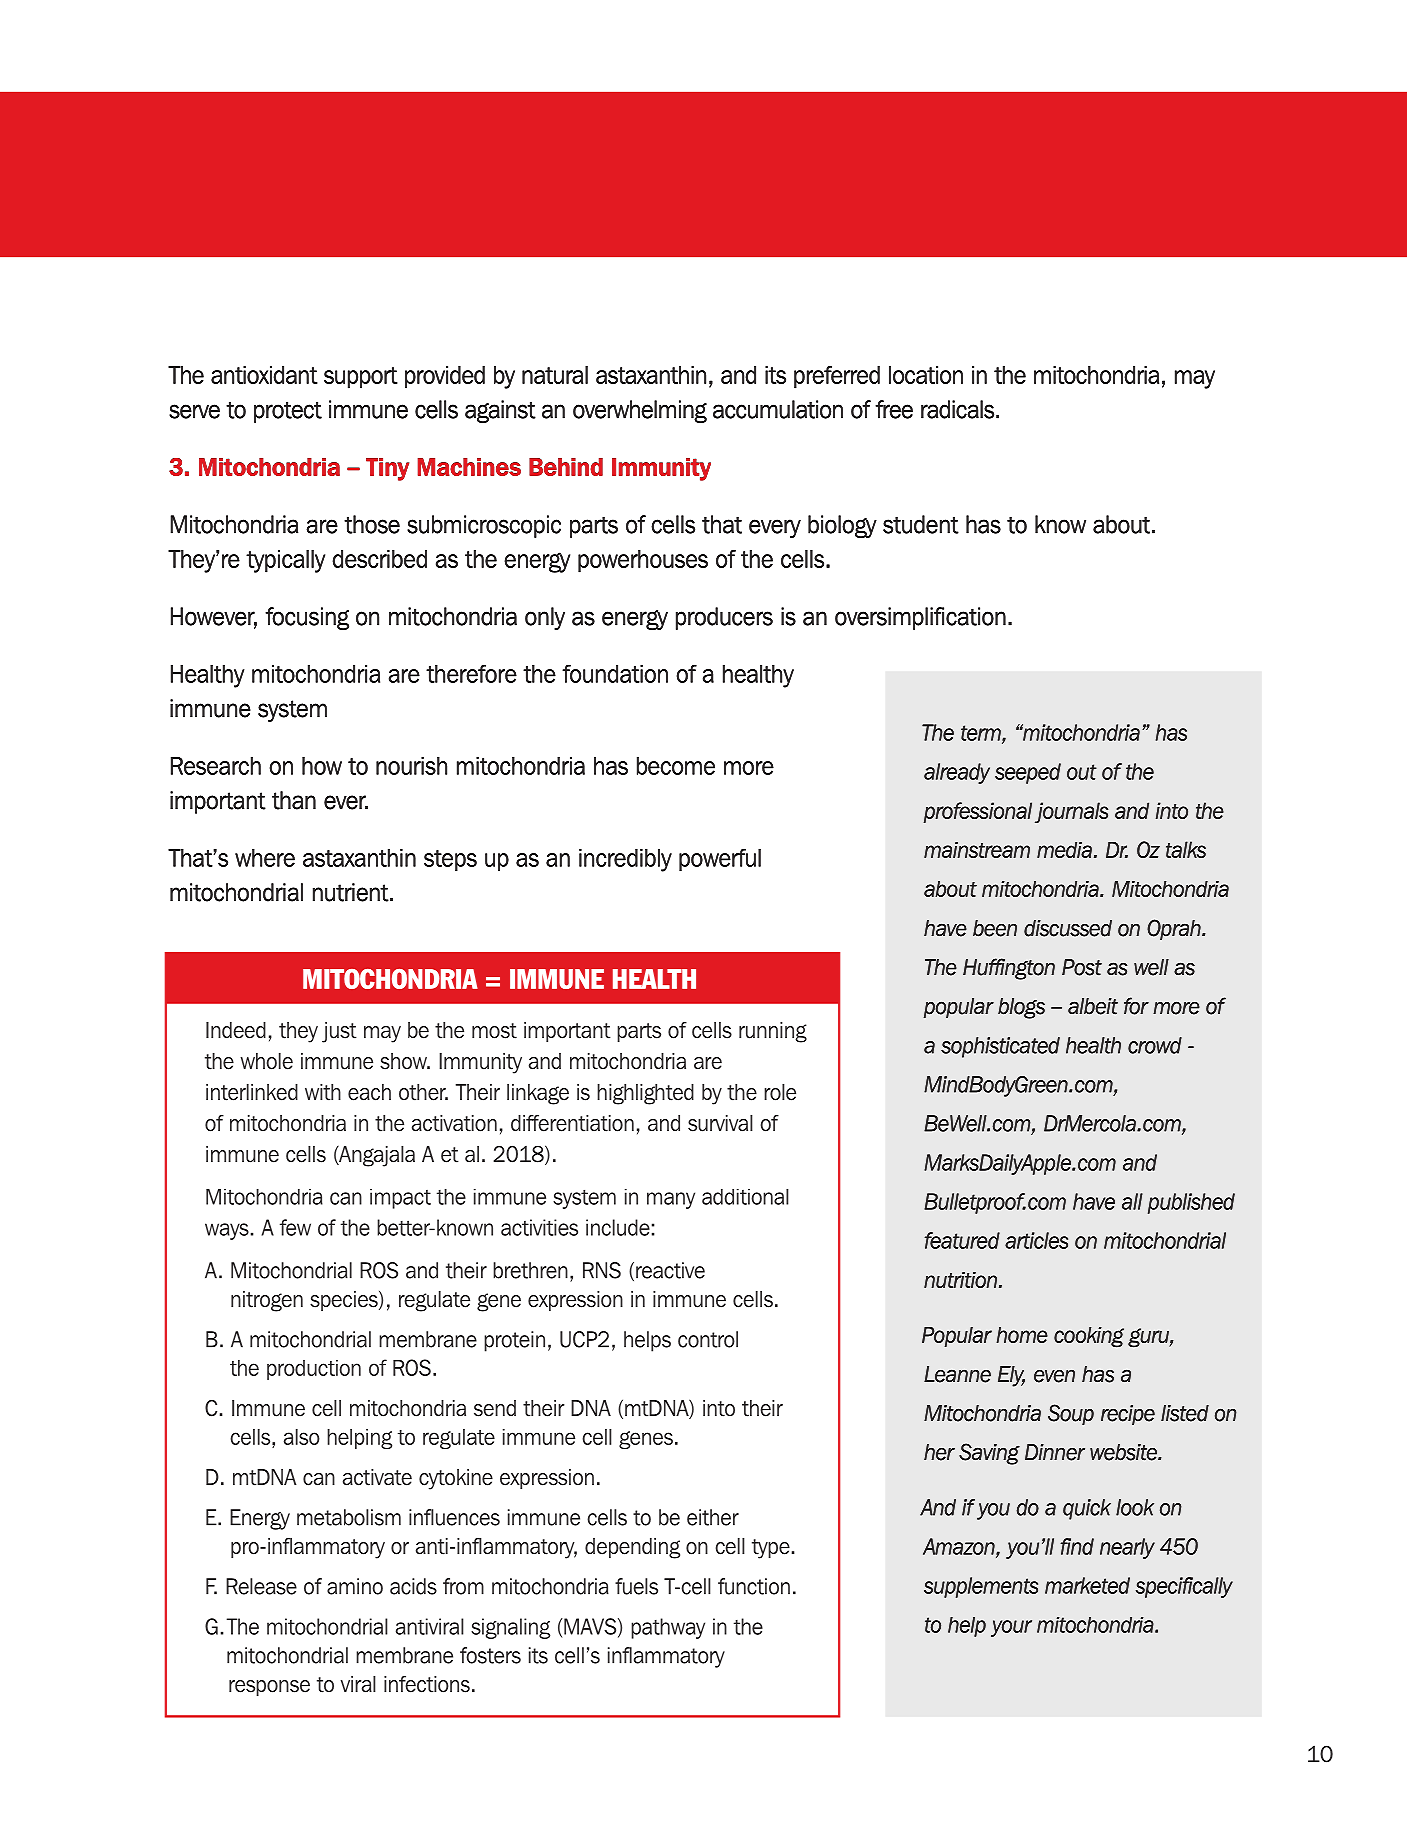  Describe the element at coordinates (295, 1227) in the screenshot. I see `few` at that location.
